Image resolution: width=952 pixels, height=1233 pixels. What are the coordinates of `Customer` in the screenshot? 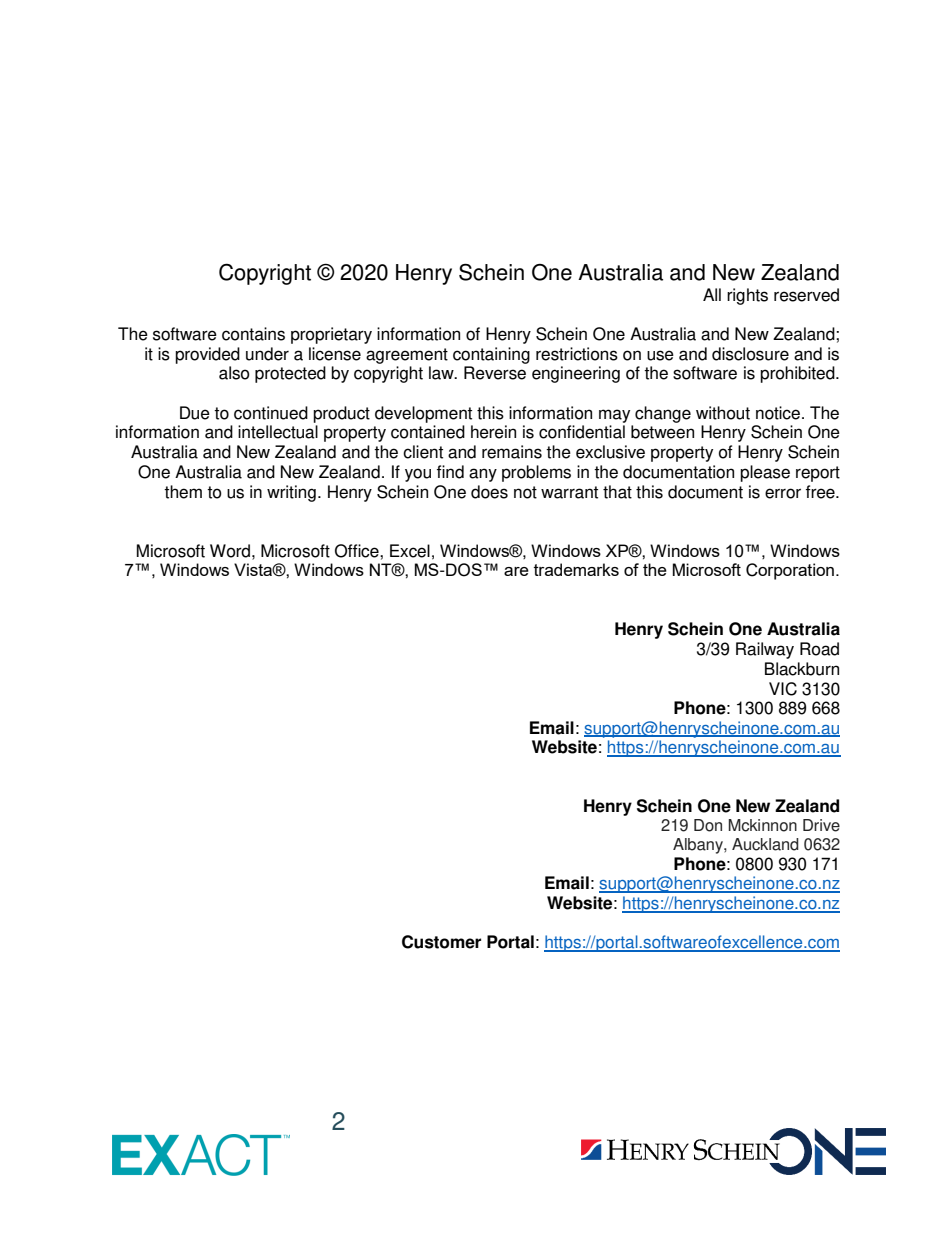 It's located at (441, 942).
